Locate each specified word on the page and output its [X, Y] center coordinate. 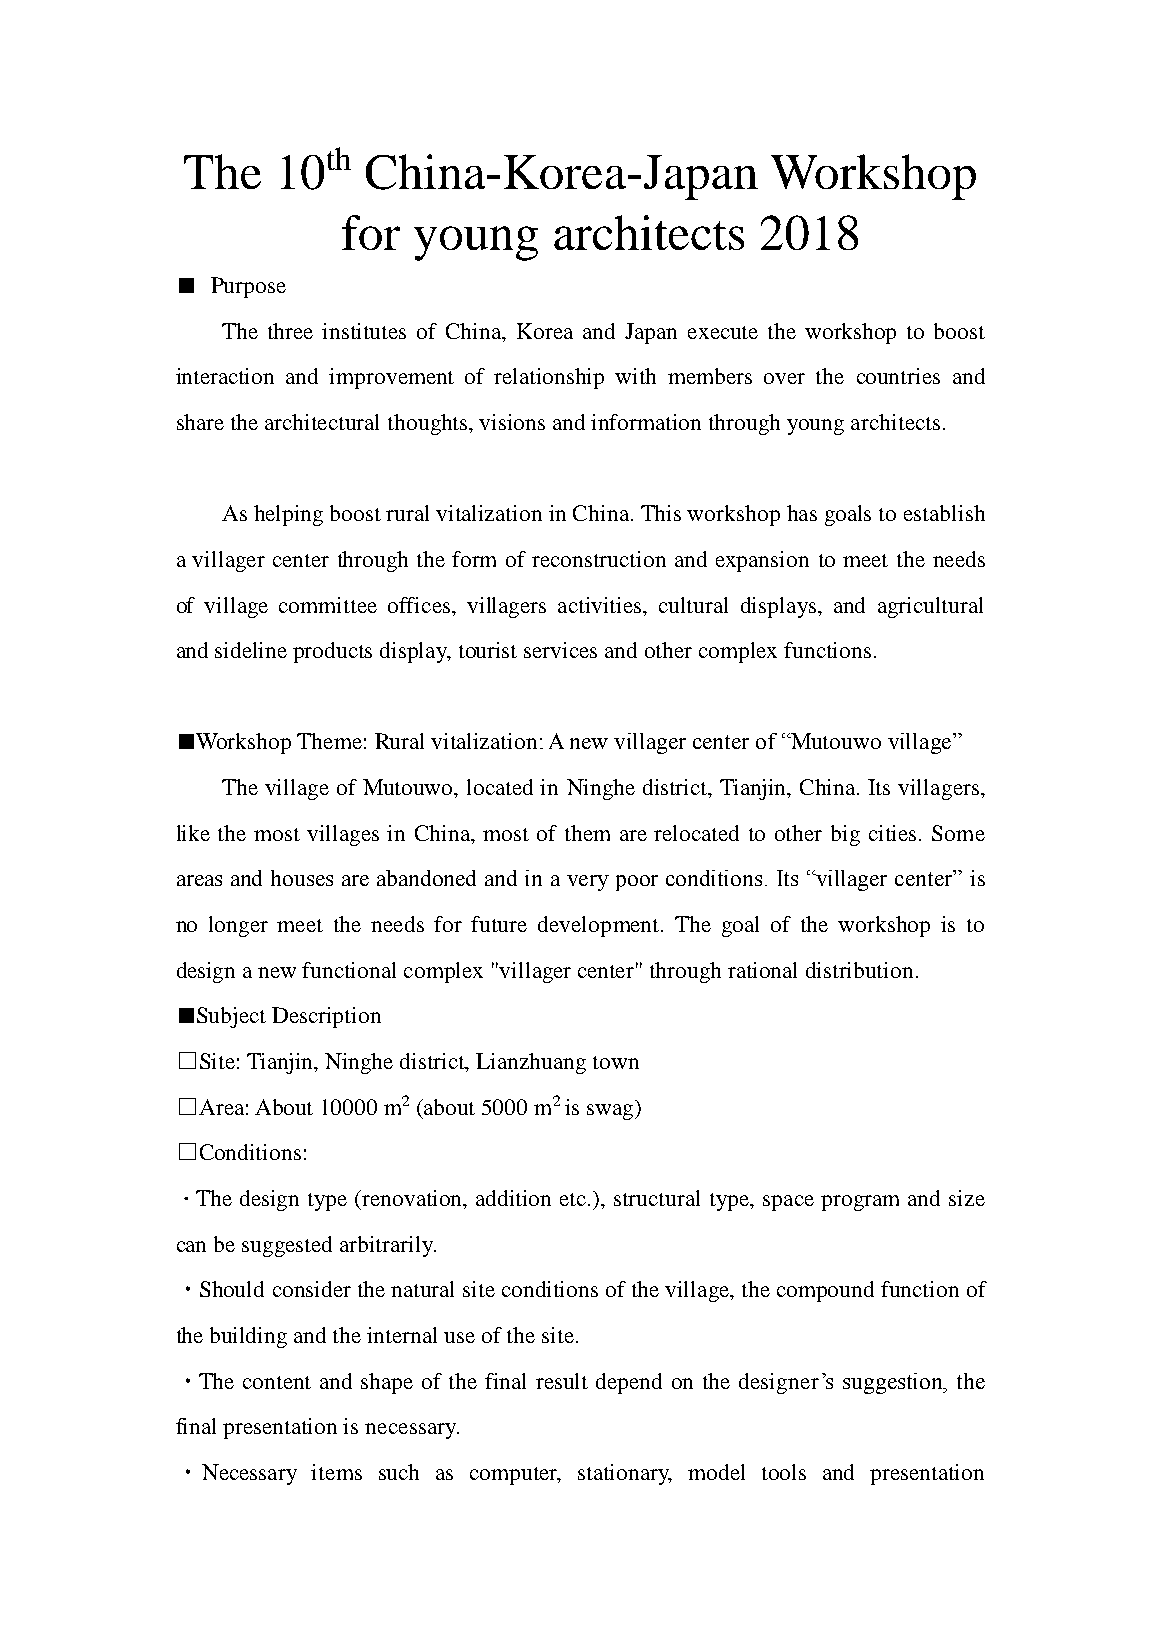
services [560, 650]
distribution [859, 970]
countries [898, 376]
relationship [549, 378]
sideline [251, 650]
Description [326, 1017]
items [336, 1472]
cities [892, 833]
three [290, 331]
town [616, 1062]
